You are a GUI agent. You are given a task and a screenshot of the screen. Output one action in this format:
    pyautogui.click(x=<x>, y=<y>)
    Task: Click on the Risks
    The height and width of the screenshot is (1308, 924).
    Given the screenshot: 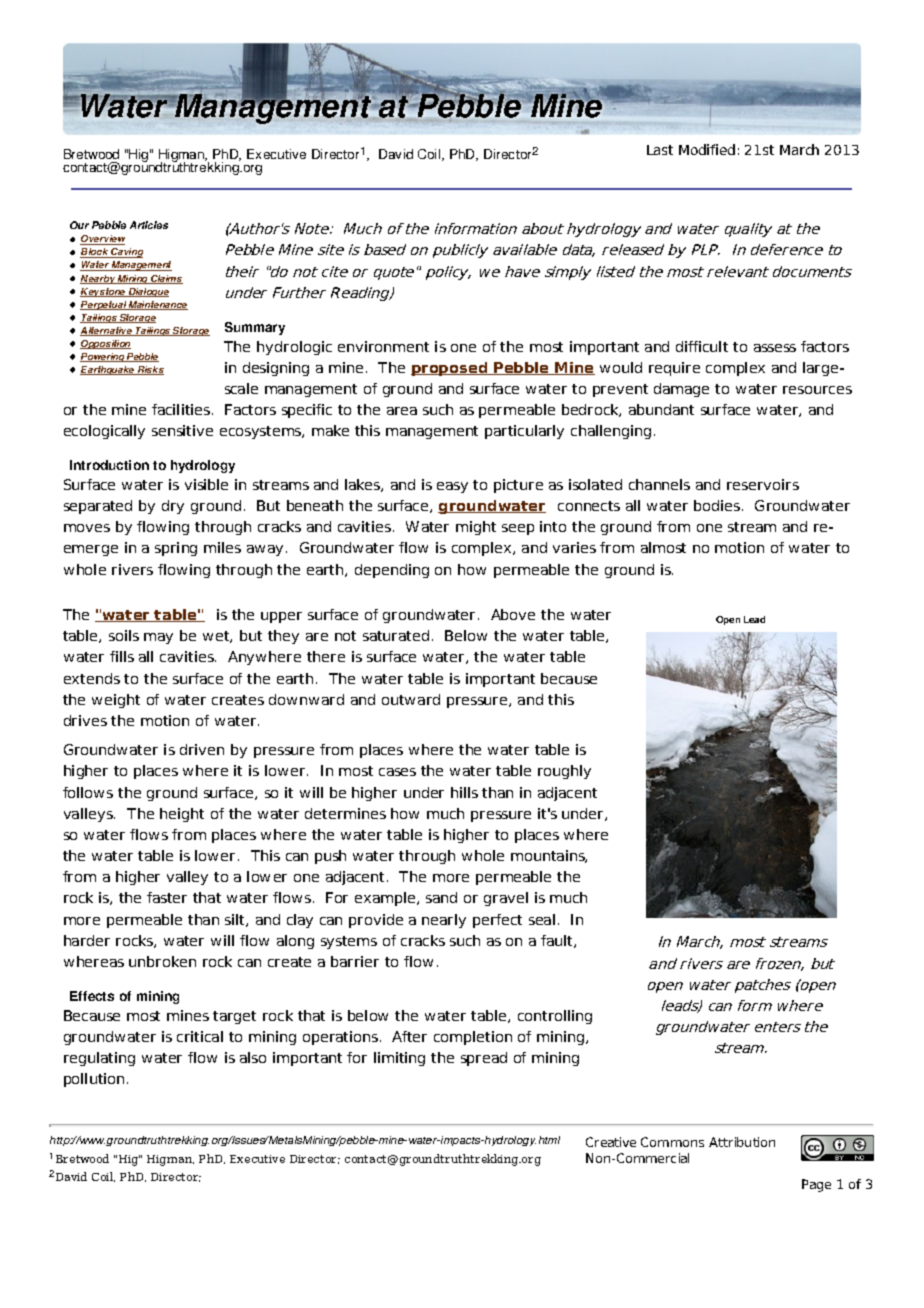 What is the action you would take?
    pyautogui.click(x=150, y=370)
